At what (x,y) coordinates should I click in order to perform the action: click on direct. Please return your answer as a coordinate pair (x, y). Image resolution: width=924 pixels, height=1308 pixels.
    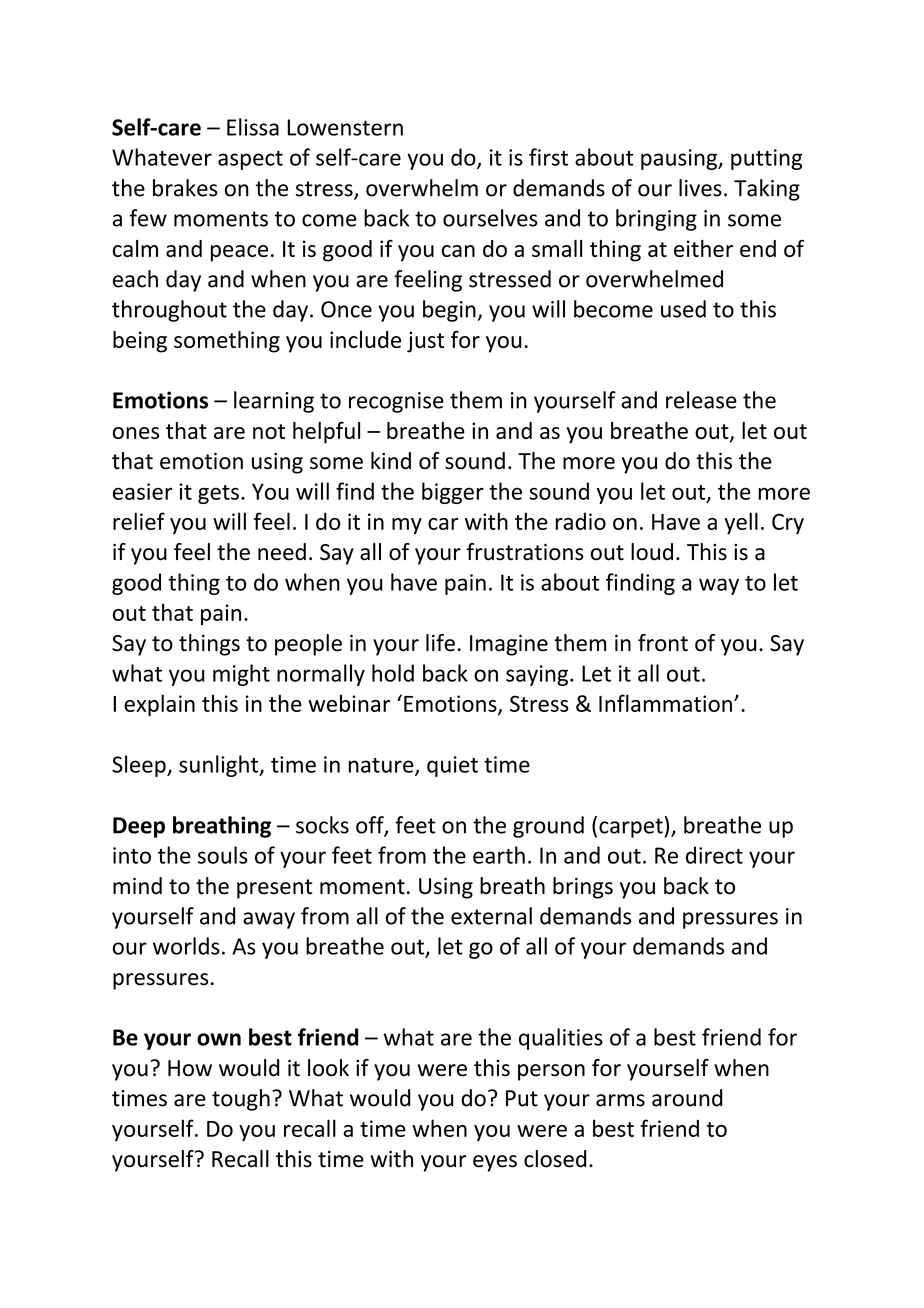
    Looking at the image, I should click on (714, 855).
